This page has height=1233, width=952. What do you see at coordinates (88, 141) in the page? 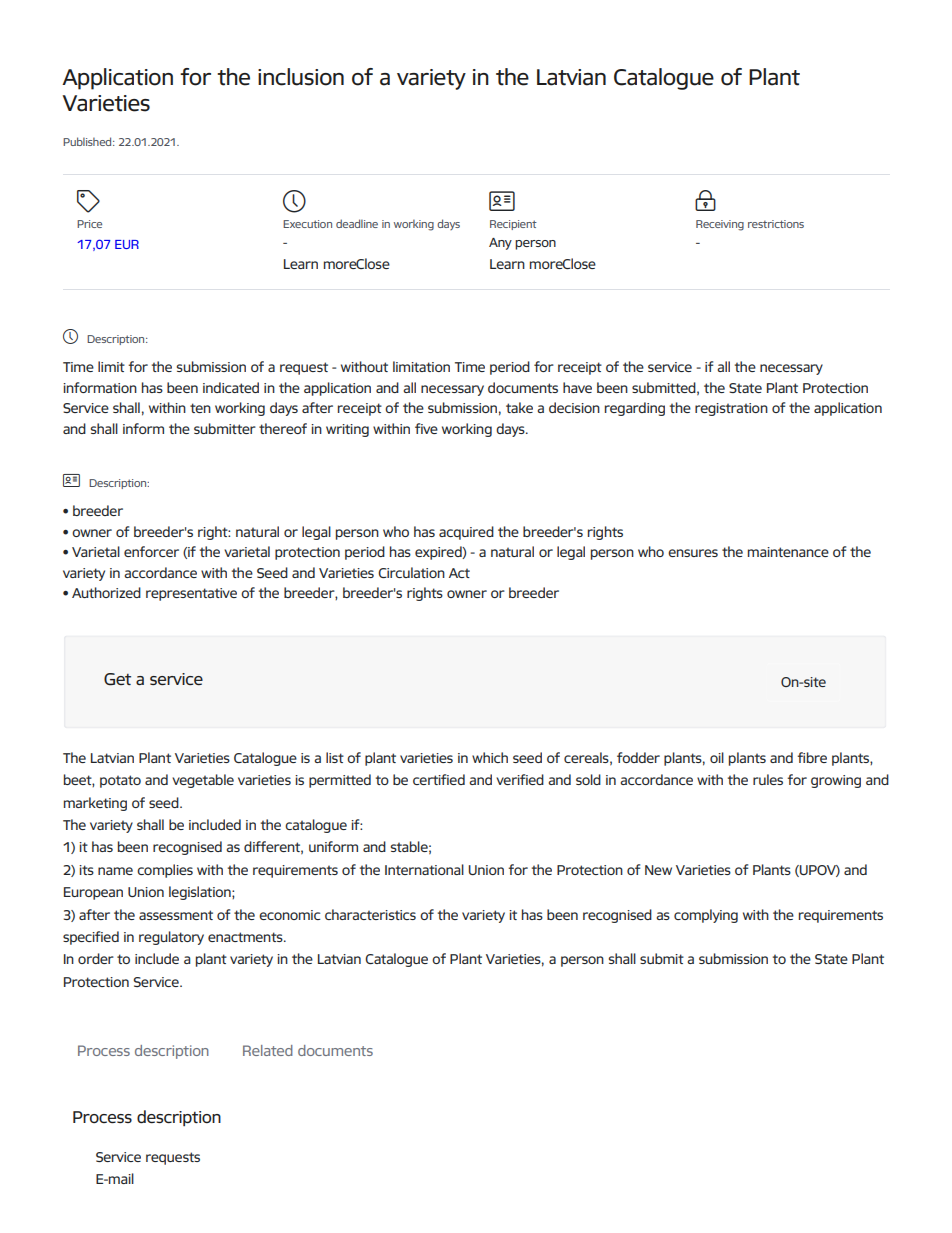
I see `Published` at bounding box center [88, 141].
